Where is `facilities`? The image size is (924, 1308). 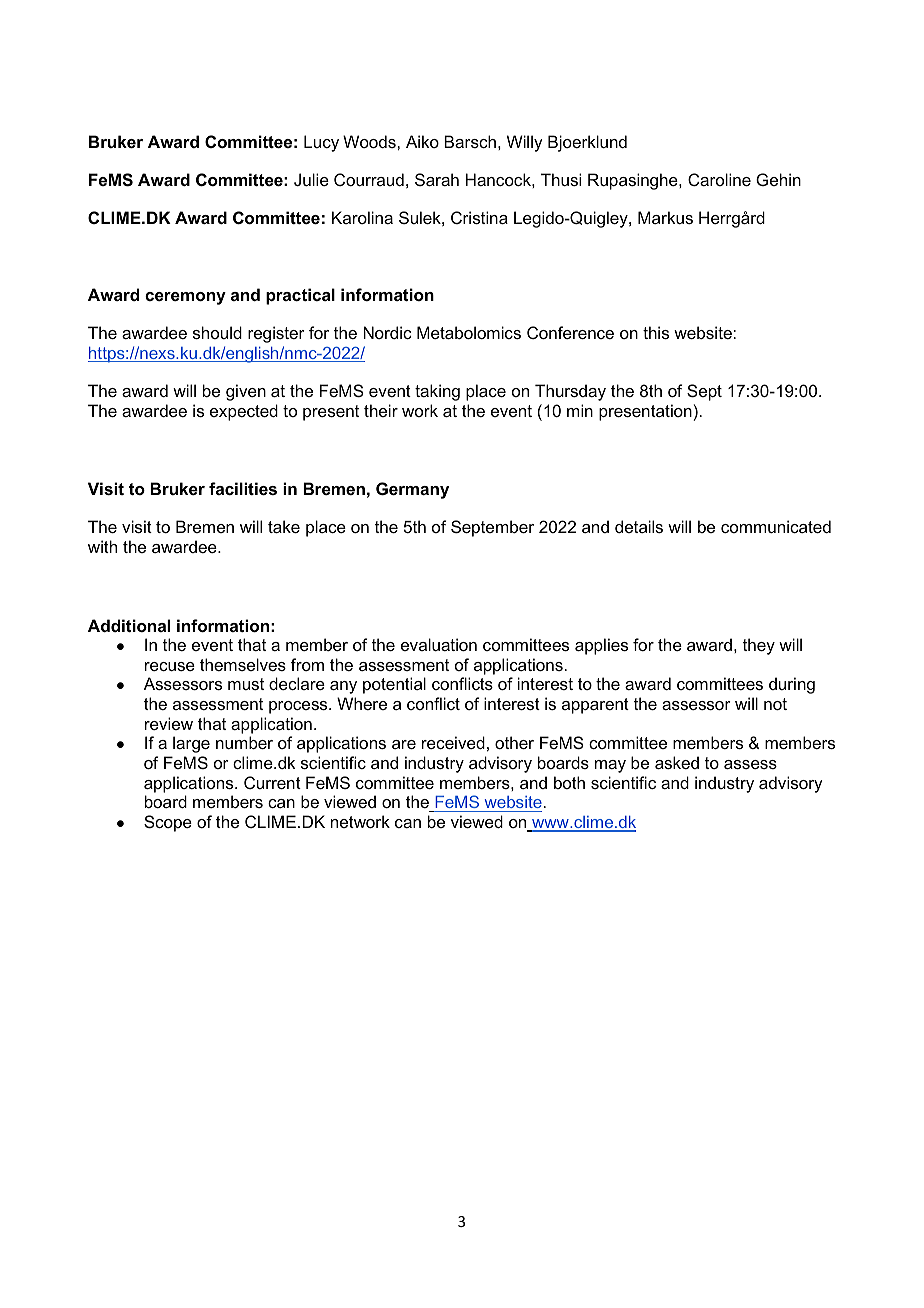 facilities is located at coordinates (243, 488).
